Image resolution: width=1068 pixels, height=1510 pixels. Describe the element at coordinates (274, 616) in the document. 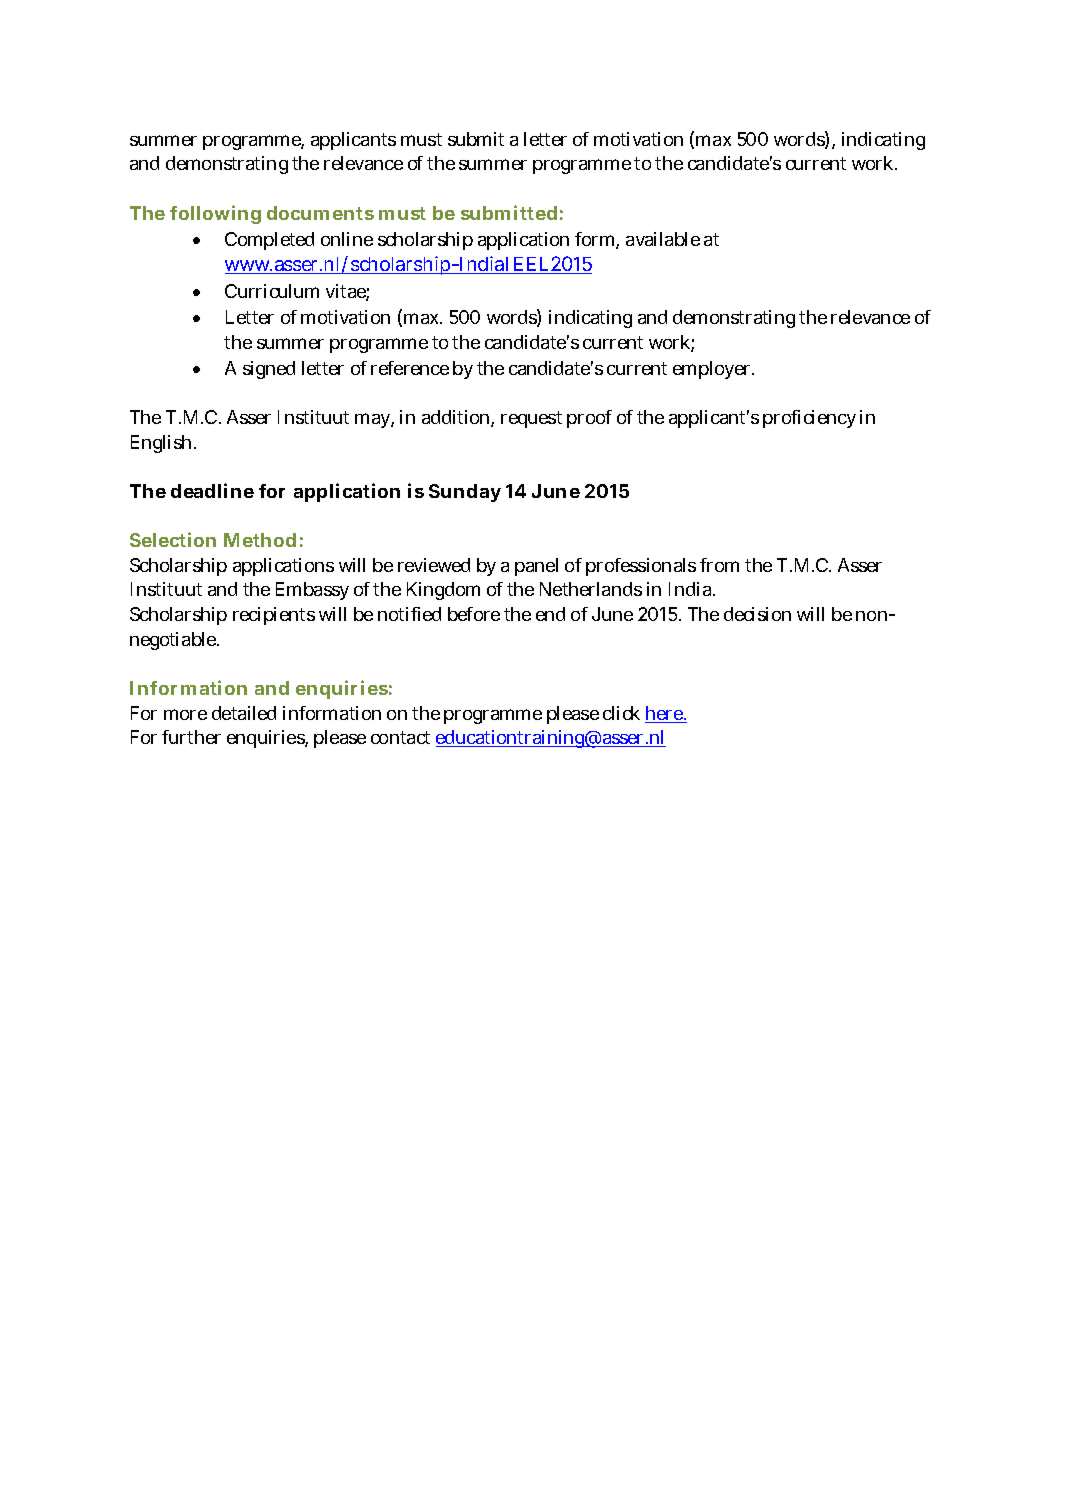

I see `recipients` at that location.
